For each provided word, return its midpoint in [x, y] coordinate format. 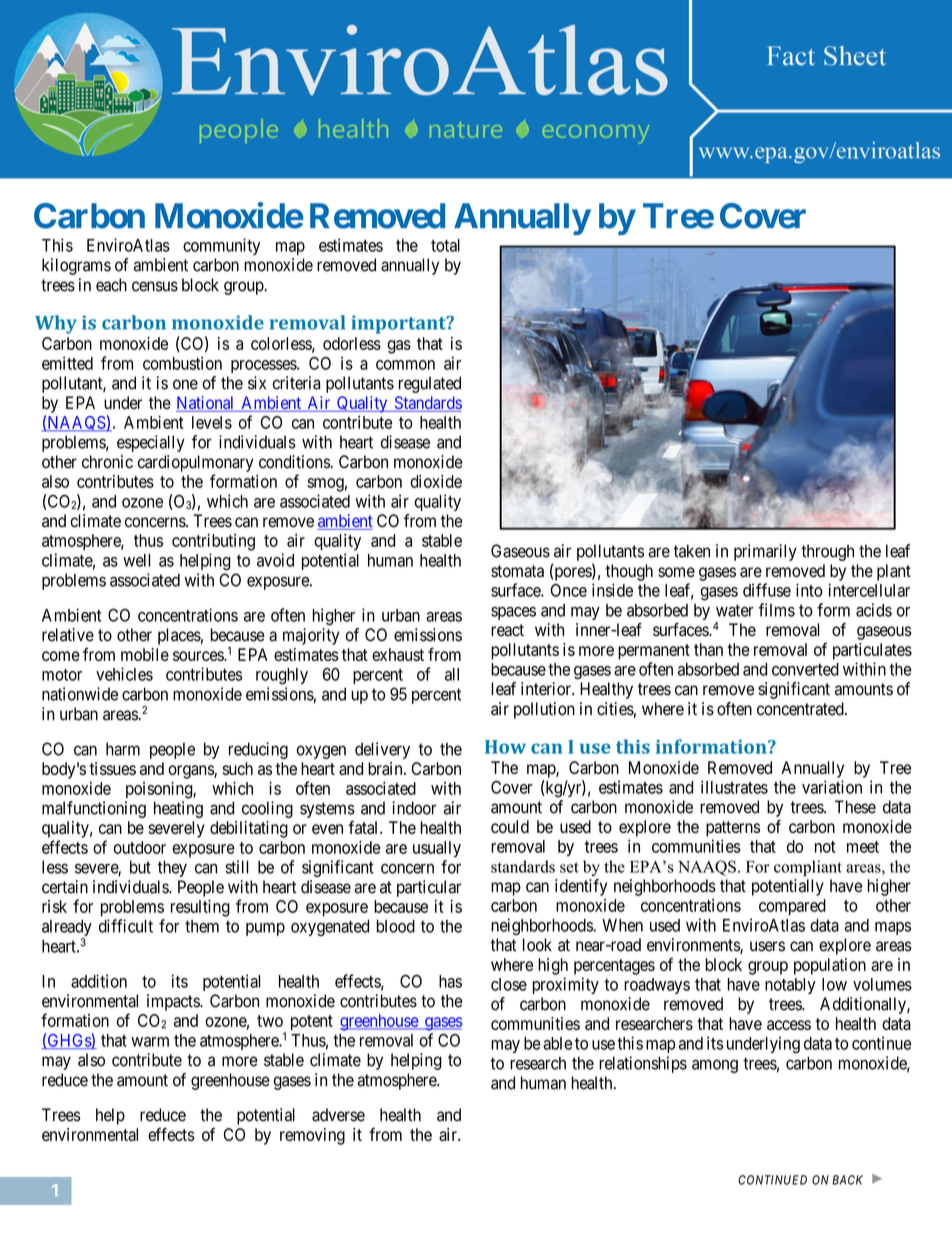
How [505, 747]
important [400, 324]
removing [312, 1136]
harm [123, 749]
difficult [126, 926]
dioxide [436, 481]
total [445, 245]
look [537, 945]
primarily [765, 552]
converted [805, 669]
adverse [338, 1115]
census [155, 286]
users [767, 946]
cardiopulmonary [195, 463]
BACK [847, 1180]
